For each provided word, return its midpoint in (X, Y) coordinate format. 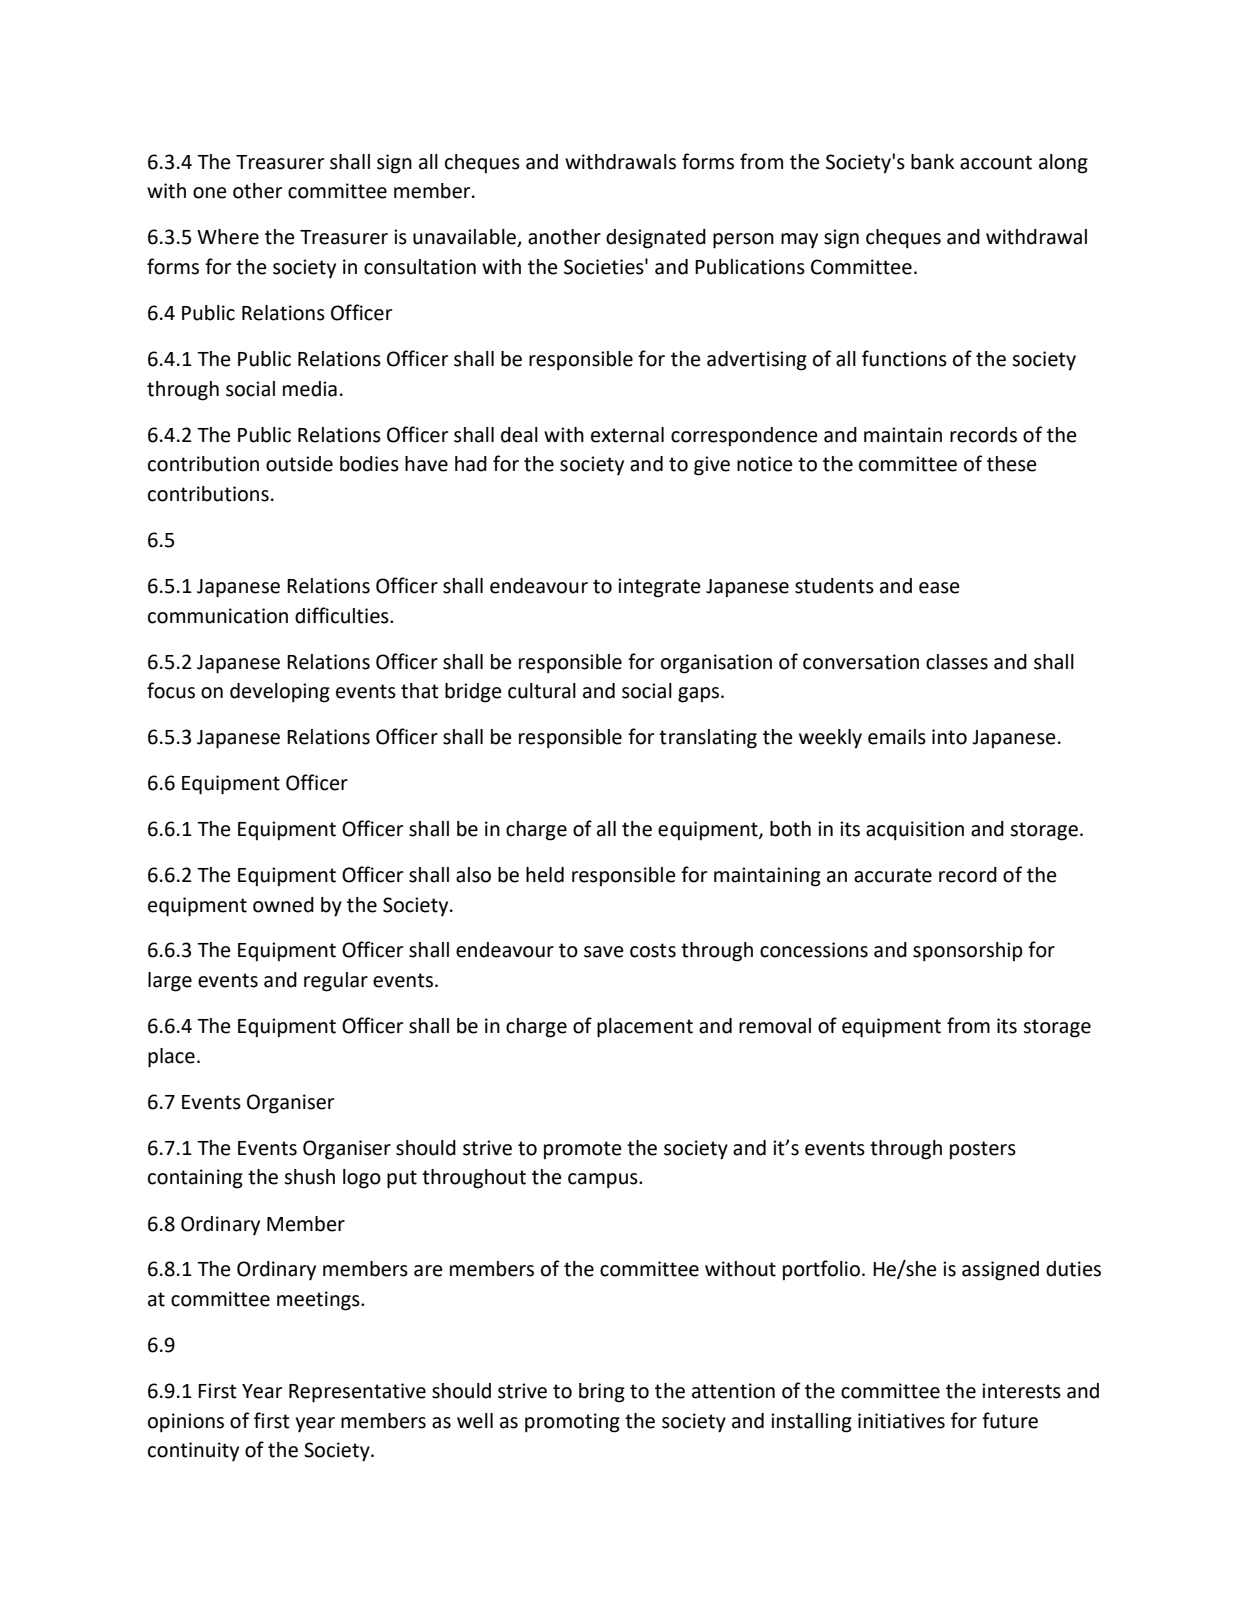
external (627, 435)
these (1012, 464)
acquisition (915, 831)
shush (309, 1177)
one (210, 193)
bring (602, 1393)
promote (583, 1150)
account (996, 162)
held (545, 875)
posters (983, 1150)
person (743, 241)
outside (299, 464)
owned (283, 905)
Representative (357, 1393)
